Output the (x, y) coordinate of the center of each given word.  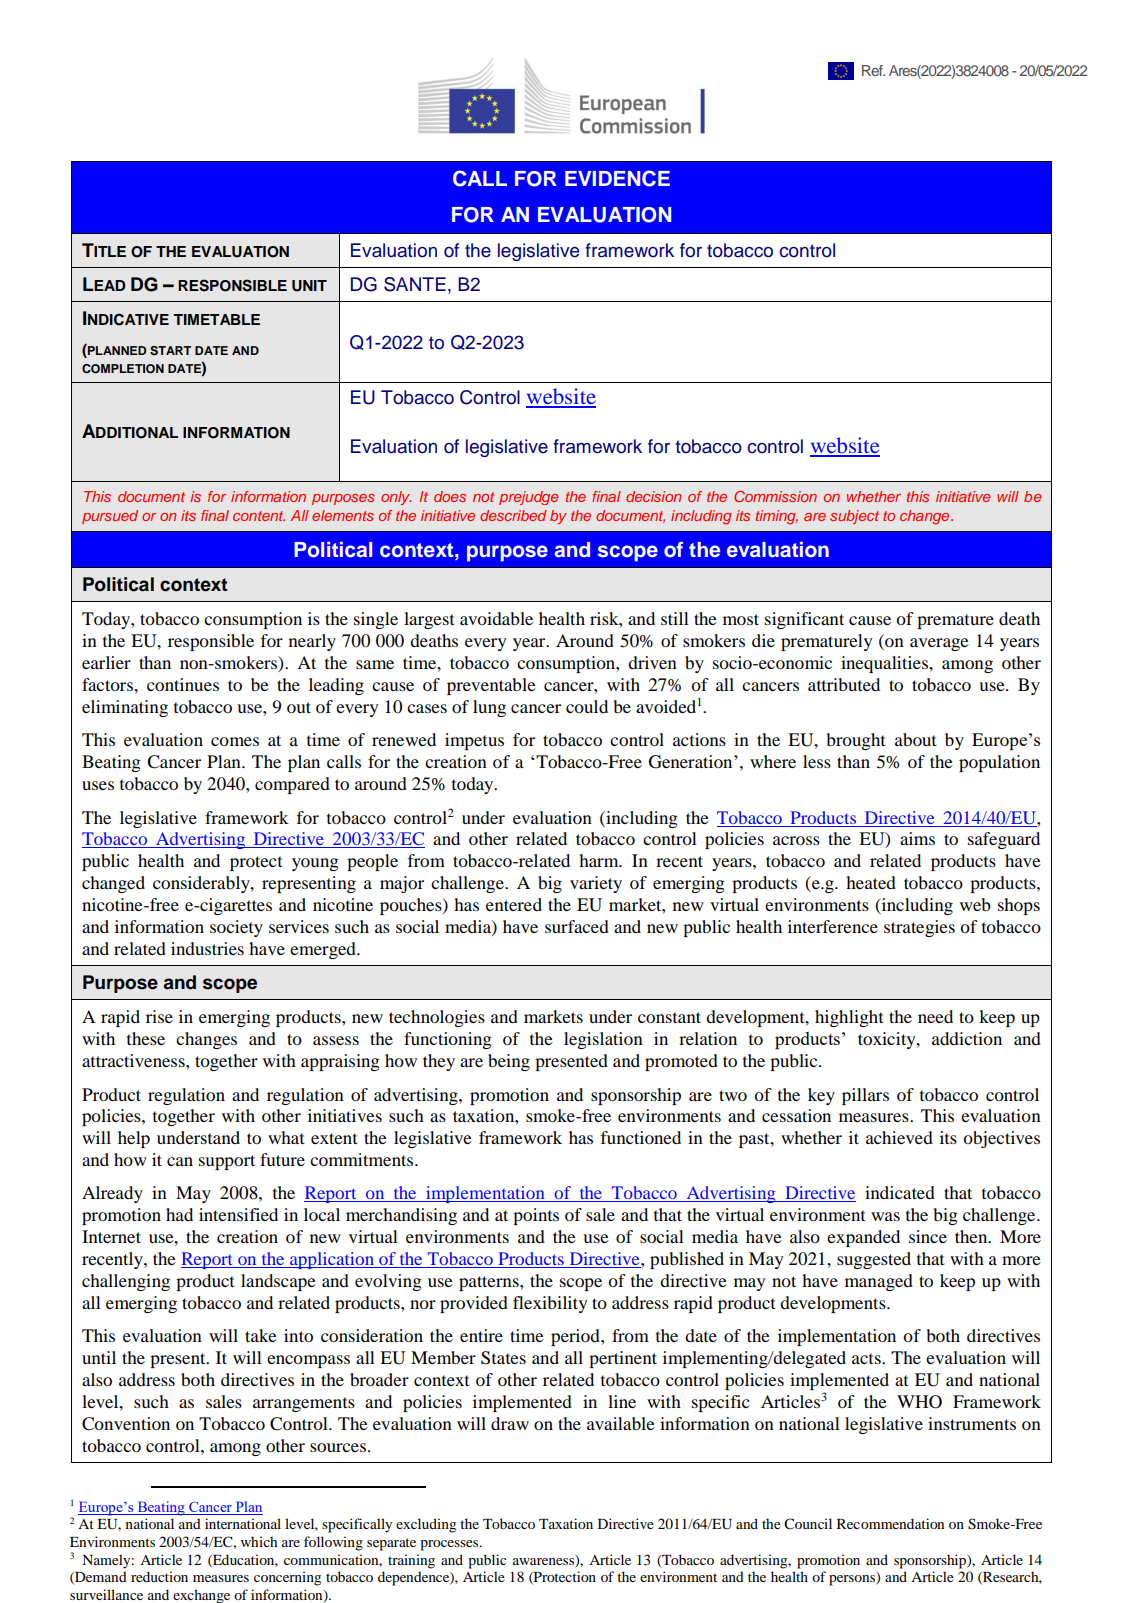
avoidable (496, 618)
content (259, 516)
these (146, 1038)
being (509, 1062)
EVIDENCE (617, 178)
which (259, 1541)
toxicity (888, 1040)
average (939, 644)
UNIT (309, 286)
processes (450, 1545)
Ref (873, 70)
